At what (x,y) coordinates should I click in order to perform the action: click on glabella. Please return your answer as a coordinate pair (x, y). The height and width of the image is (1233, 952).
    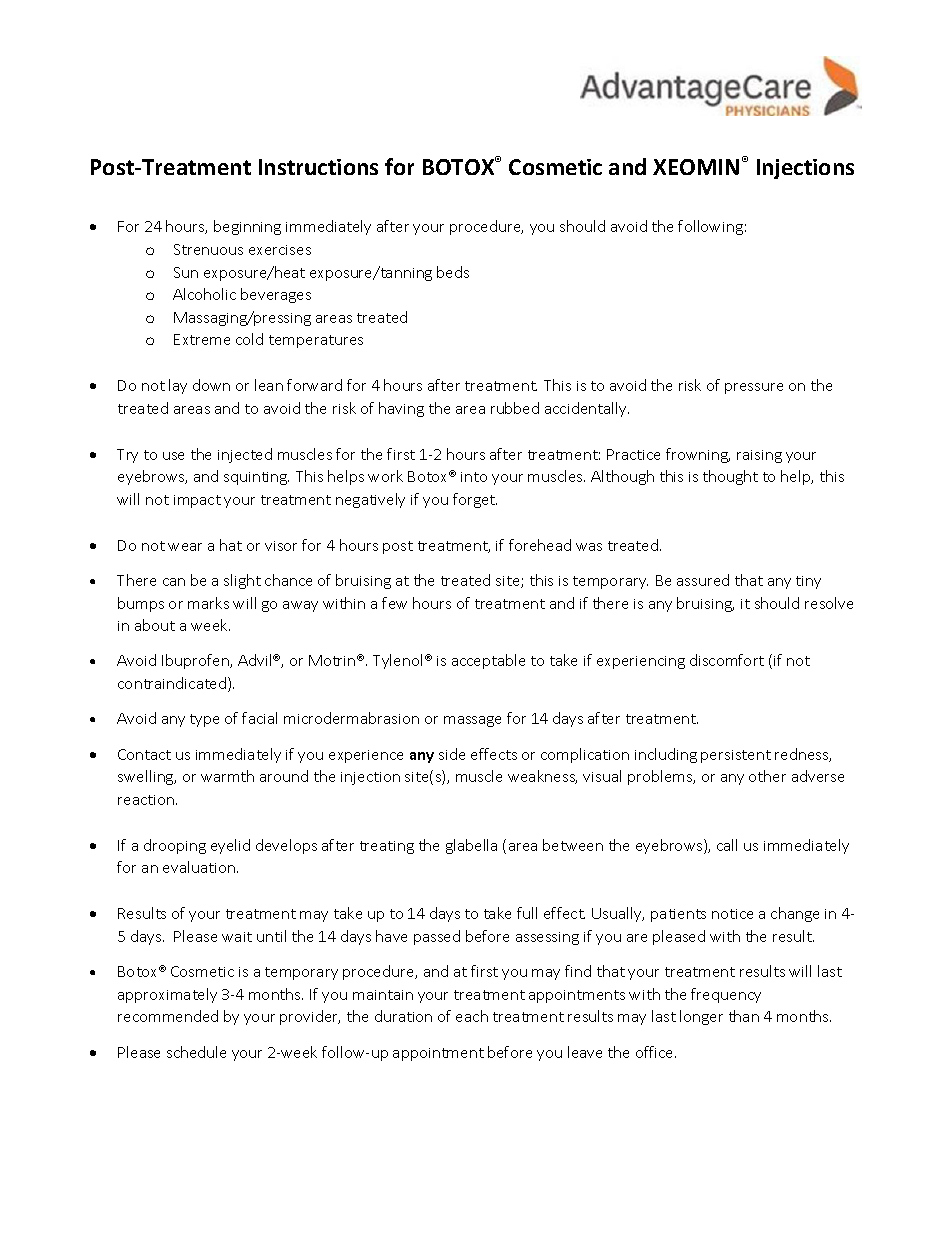
    Looking at the image, I should click on (471, 846).
